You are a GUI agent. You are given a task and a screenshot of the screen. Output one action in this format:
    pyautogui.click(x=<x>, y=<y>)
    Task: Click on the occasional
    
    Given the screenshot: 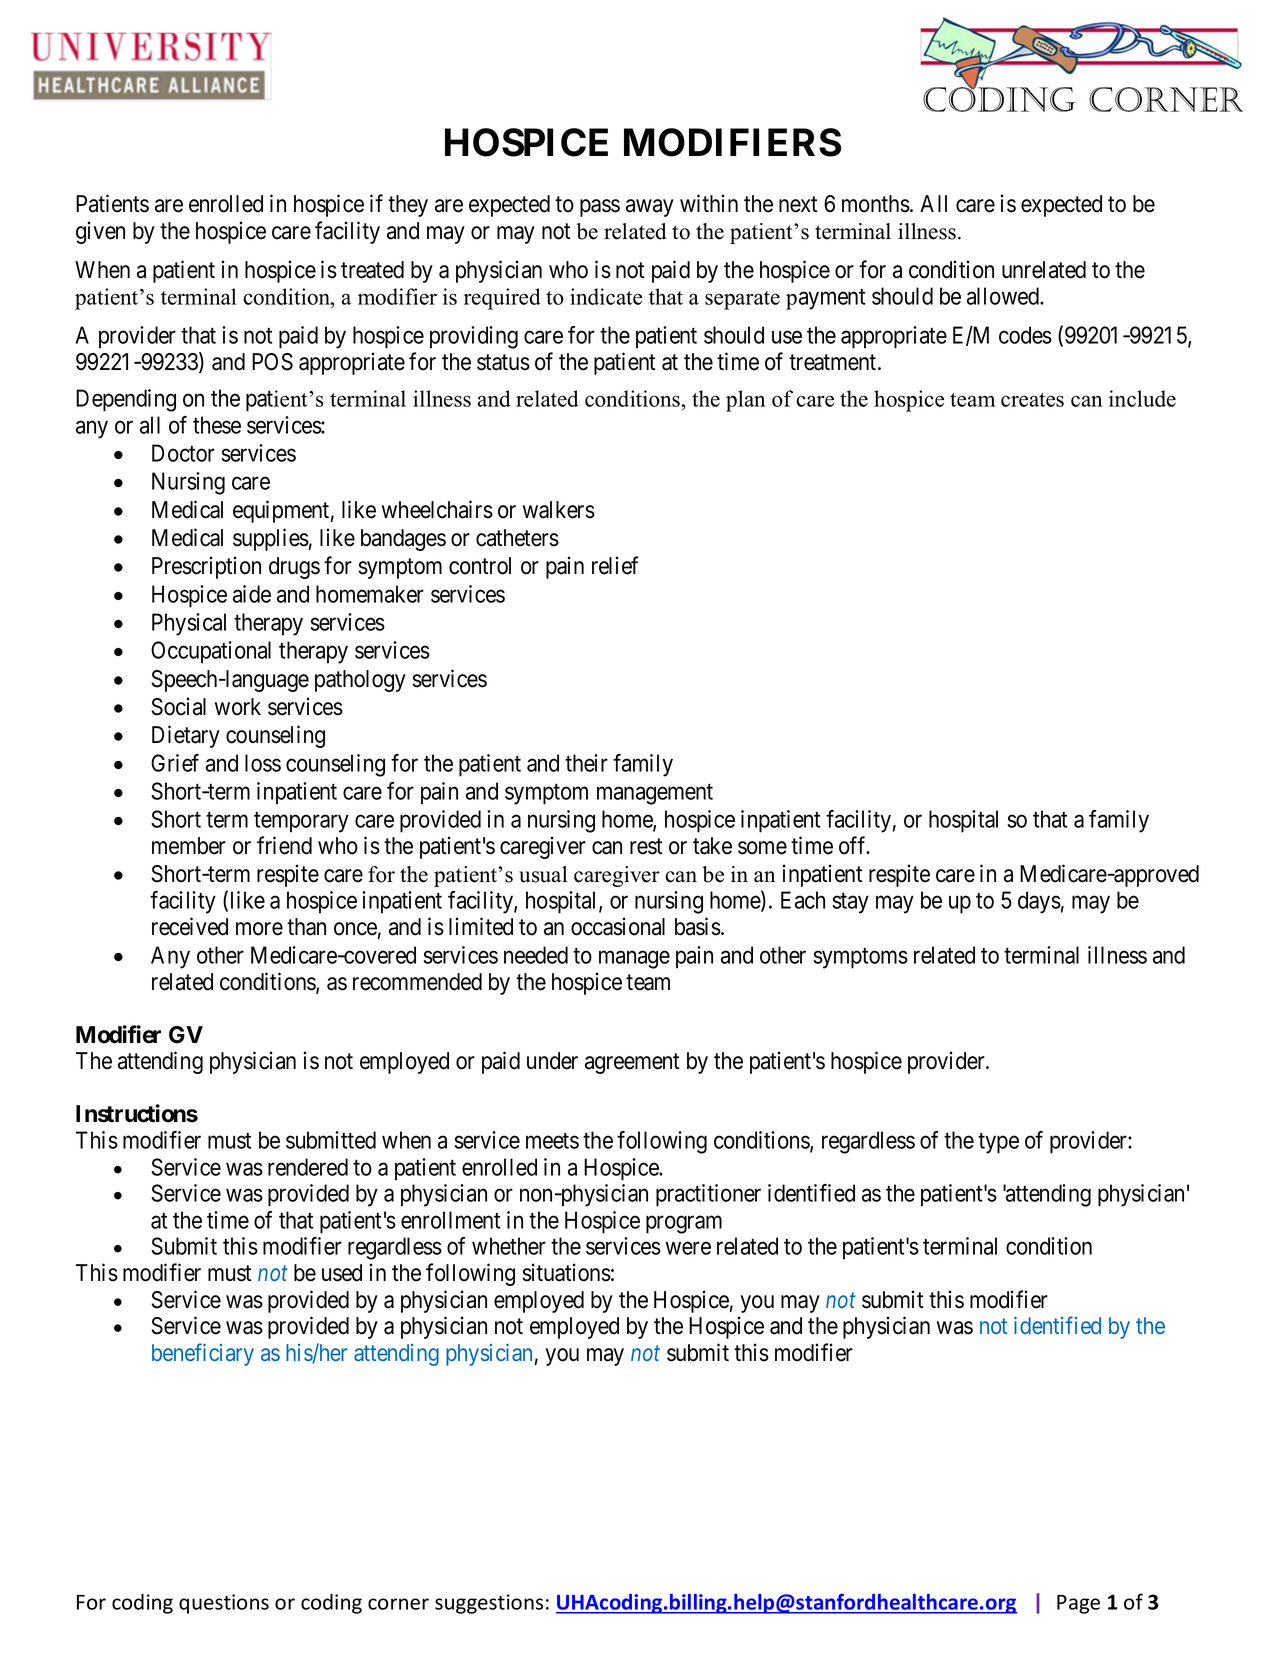 What is the action you would take?
    pyautogui.click(x=618, y=926)
